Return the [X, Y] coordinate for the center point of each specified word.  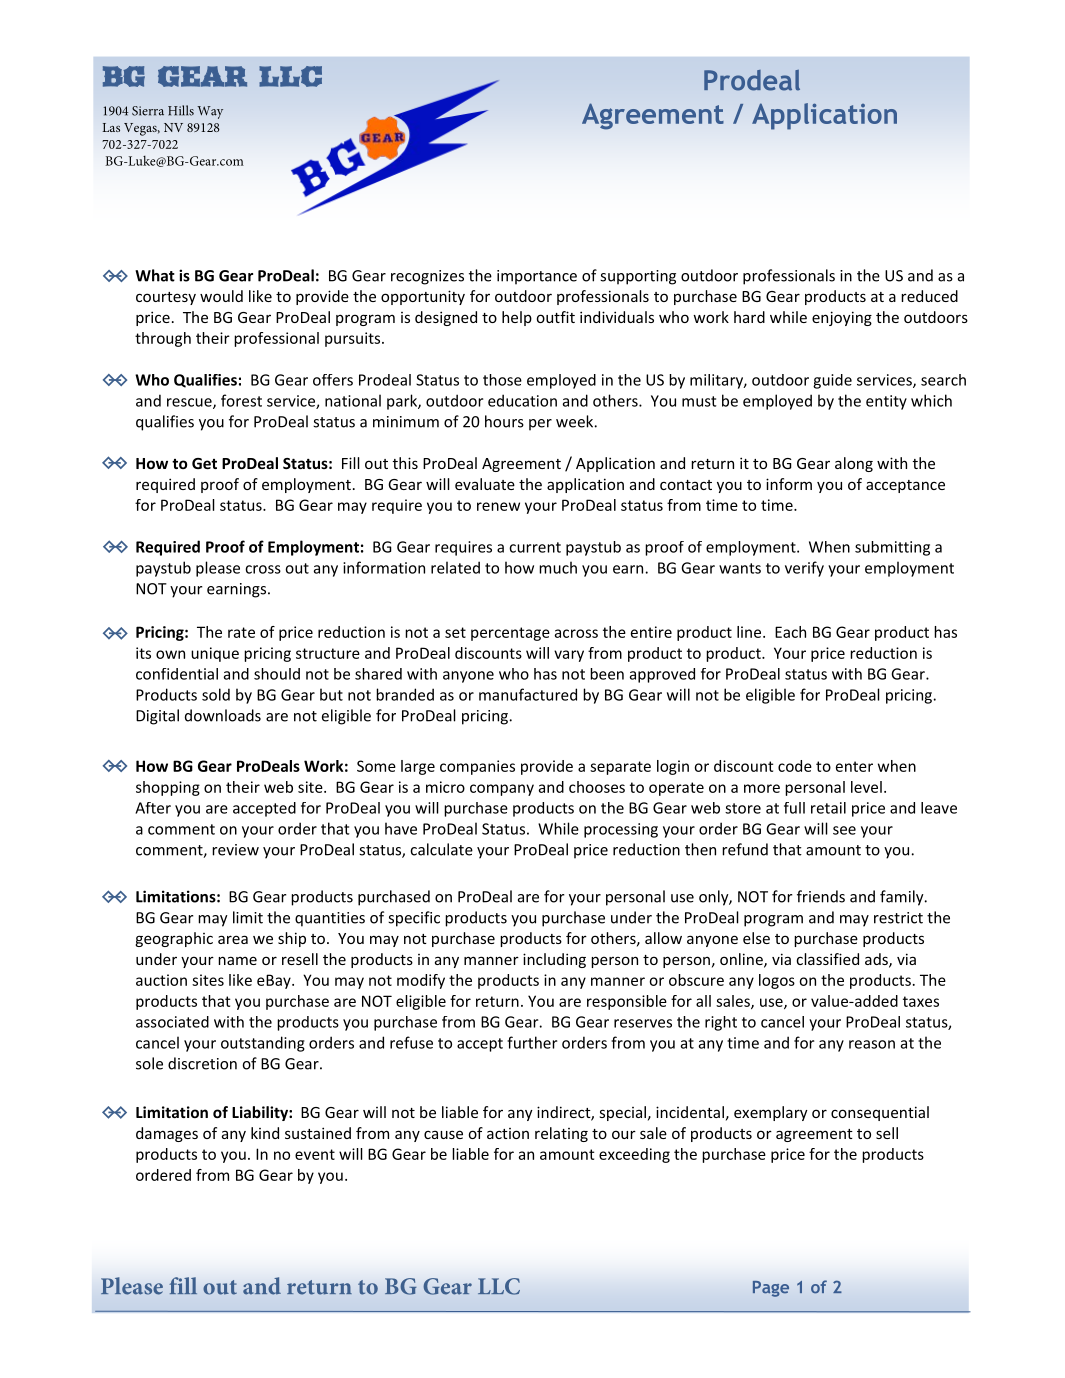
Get [204, 463]
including [554, 960]
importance [537, 277]
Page [771, 1289]
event [315, 1154]
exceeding [634, 1155]
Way [210, 112]
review [235, 850]
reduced [929, 296]
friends [821, 896]
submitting [892, 548]
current [535, 547]
